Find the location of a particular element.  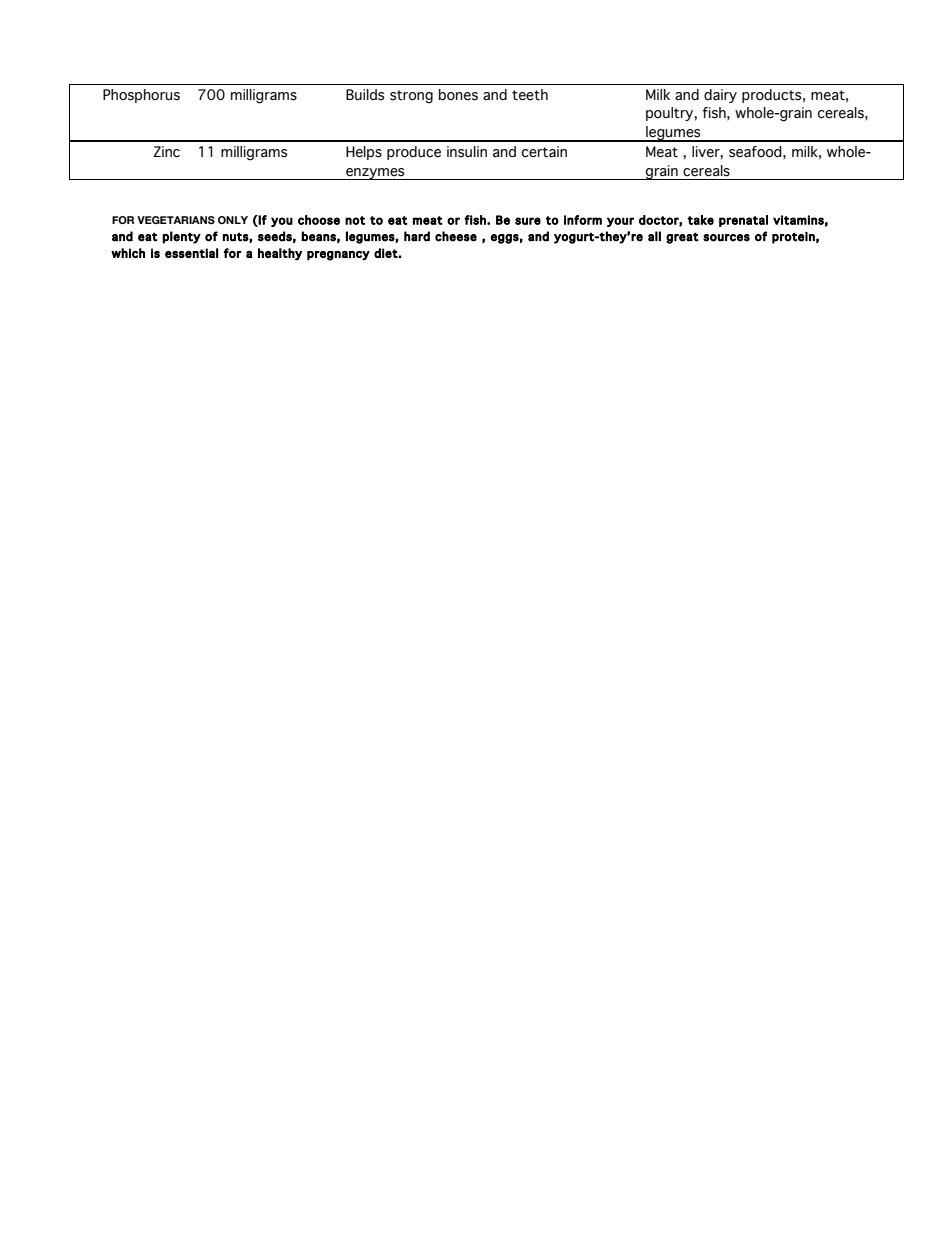

diet is located at coordinates (386, 253).
